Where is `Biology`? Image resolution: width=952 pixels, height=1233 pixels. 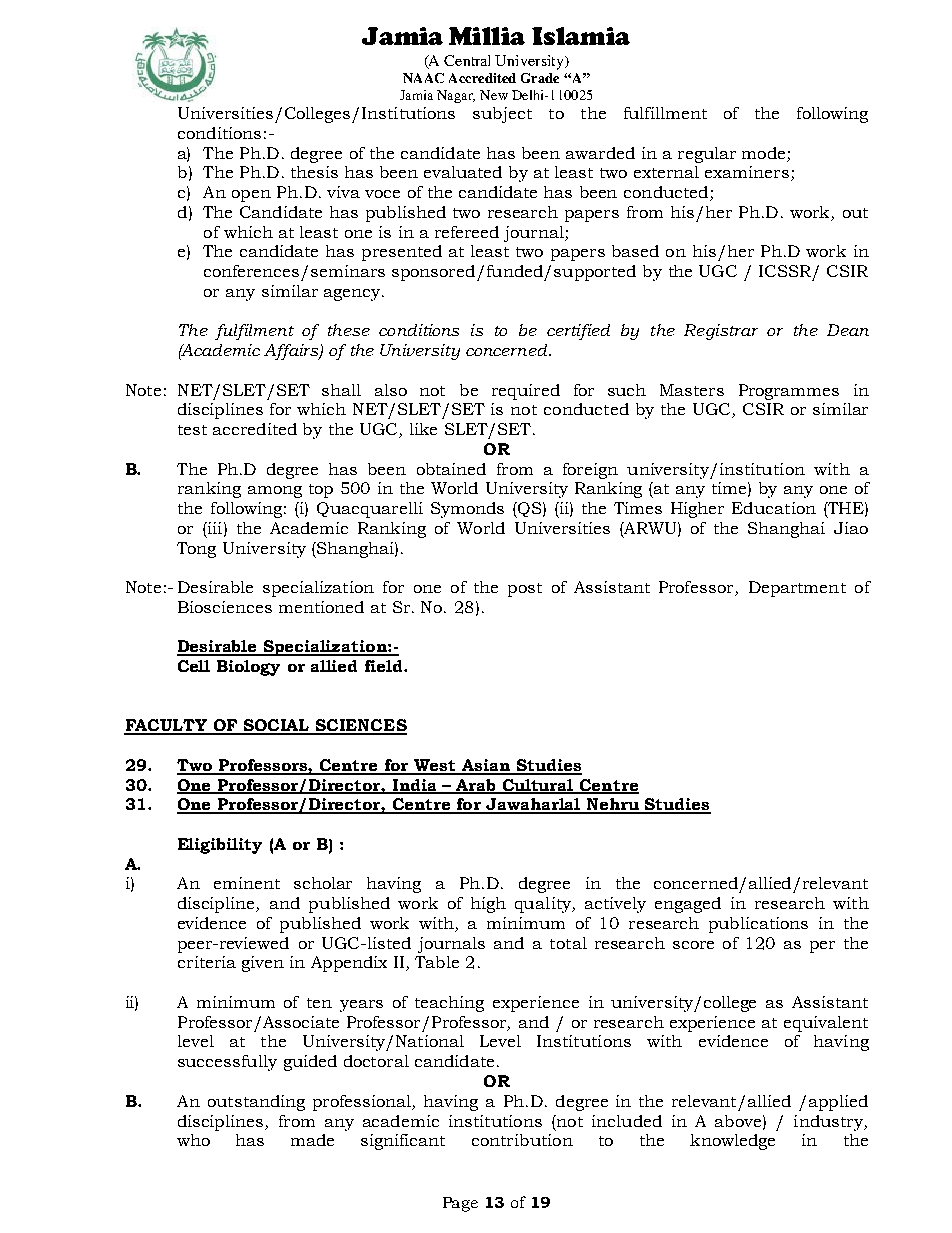
Biology is located at coordinates (248, 668).
